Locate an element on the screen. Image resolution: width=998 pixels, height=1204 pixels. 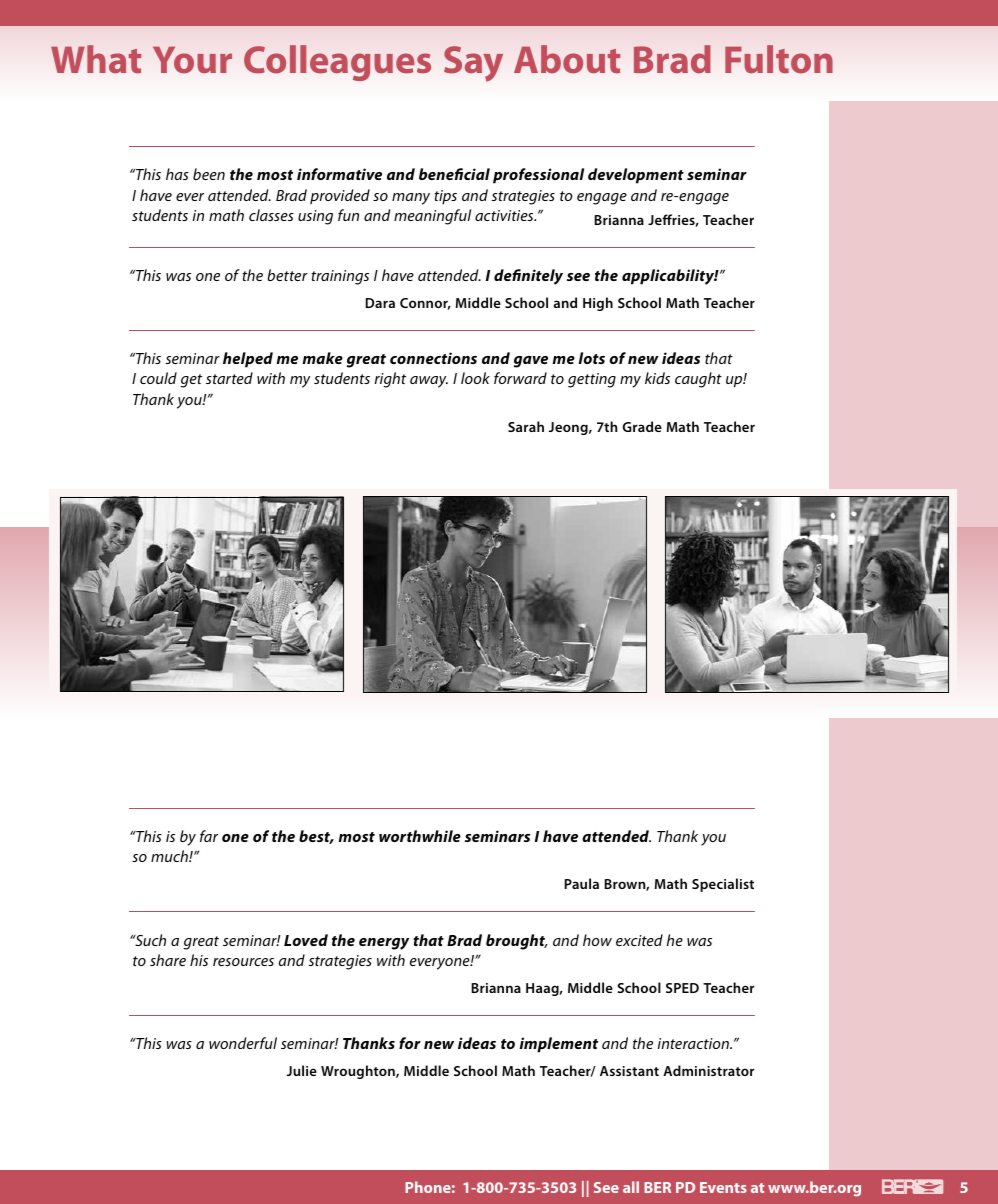
Specialist is located at coordinates (723, 885).
